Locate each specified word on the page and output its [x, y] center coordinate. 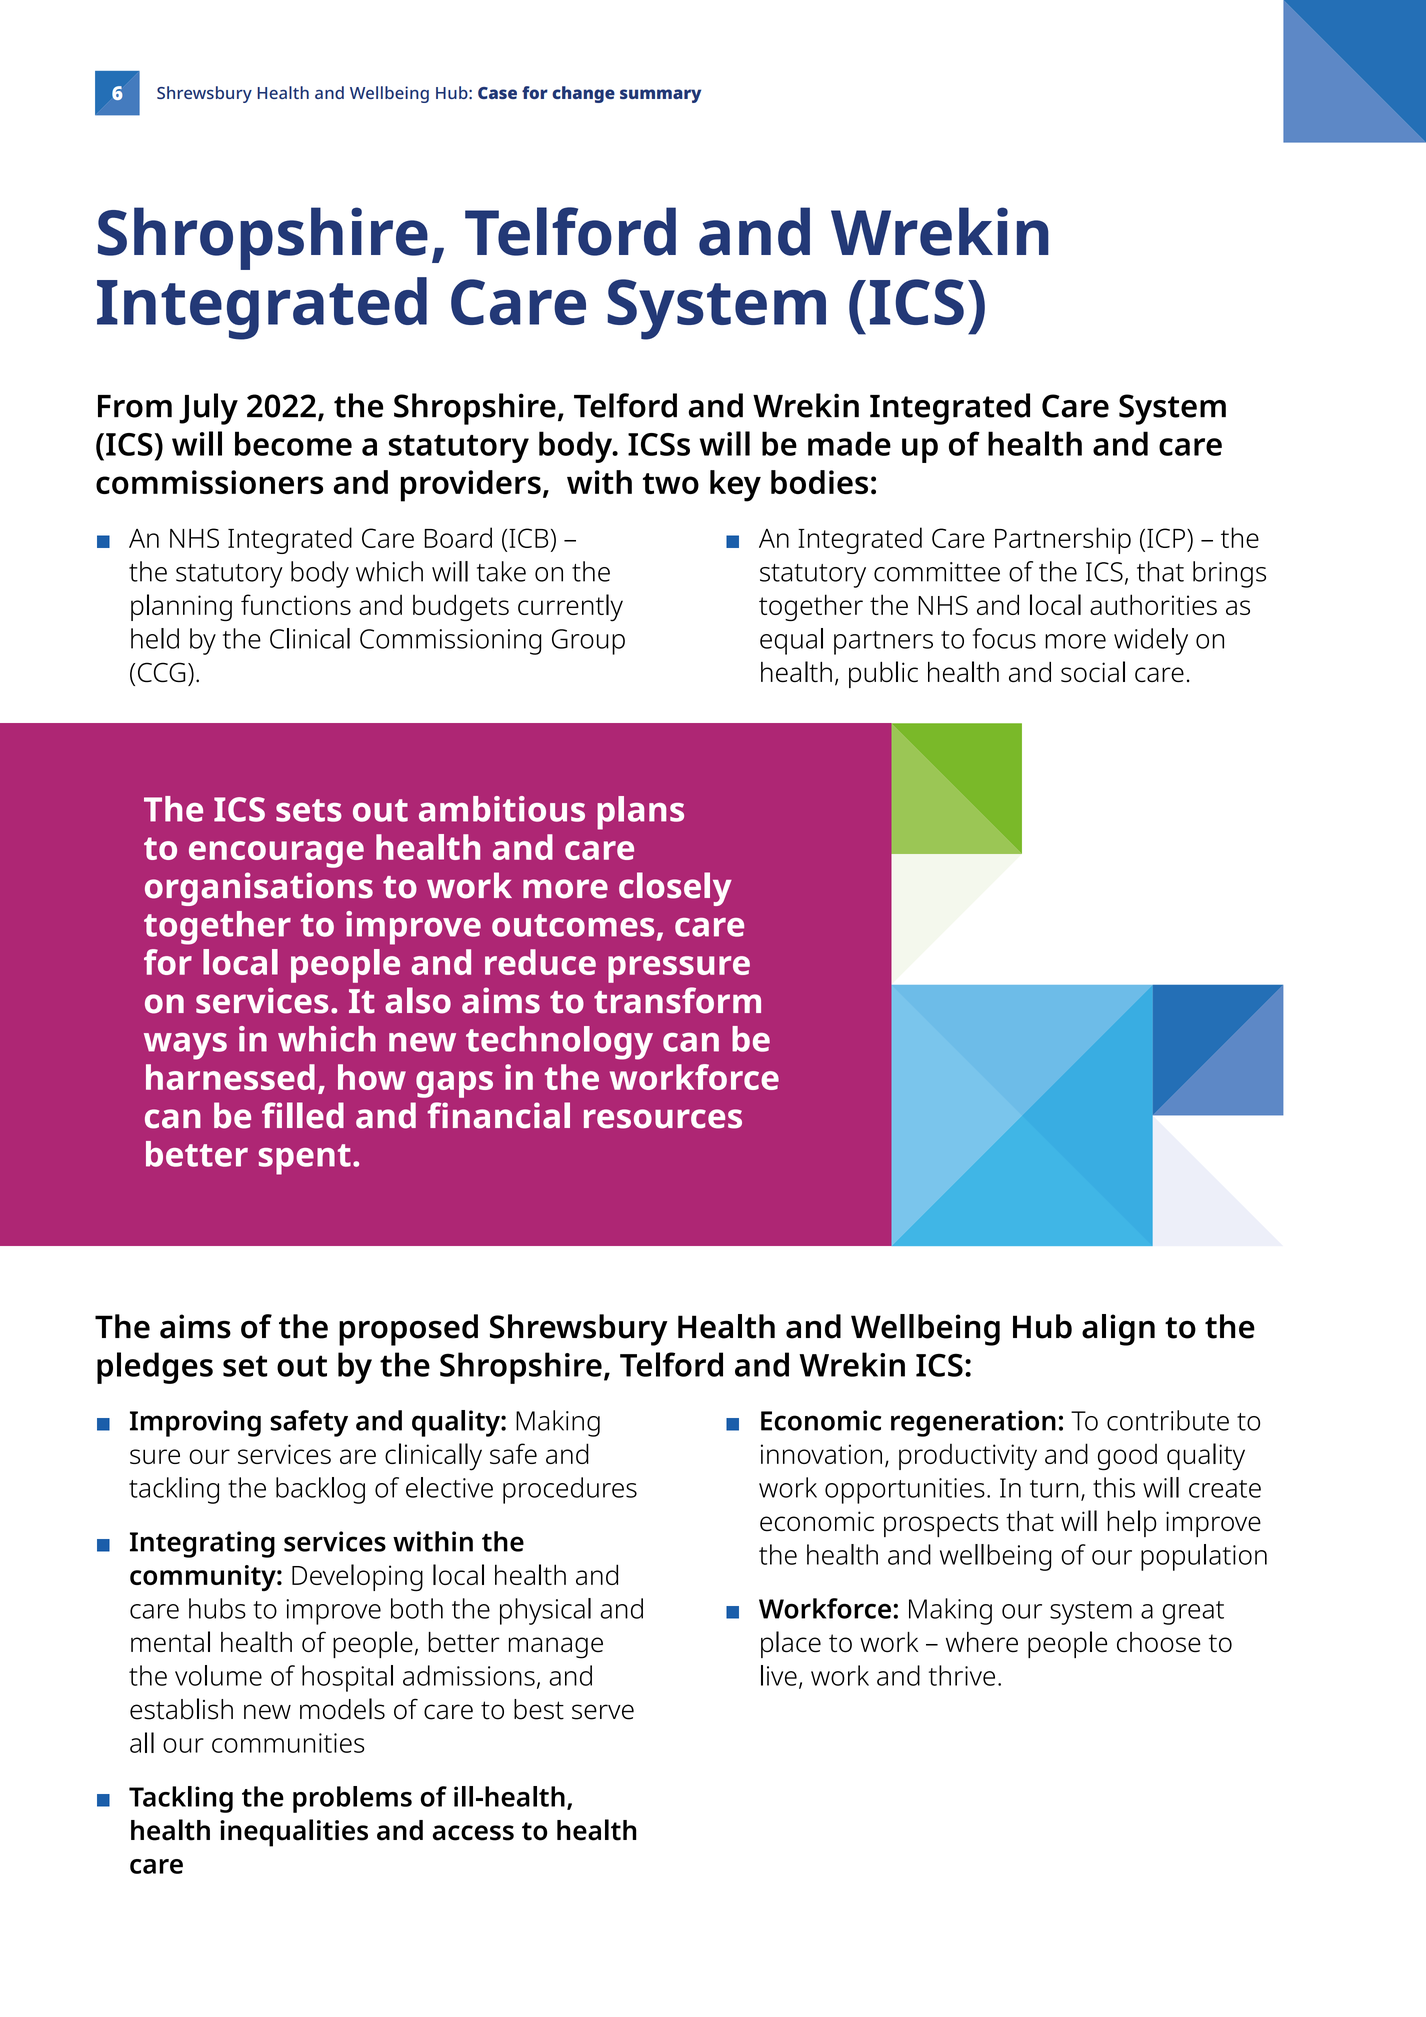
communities [288, 1743]
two [671, 483]
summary [660, 96]
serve [603, 1712]
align [1118, 1330]
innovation [821, 1454]
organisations [259, 889]
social [1093, 672]
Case [497, 93]
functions [296, 604]
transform [677, 1000]
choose [1159, 1642]
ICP [1166, 538]
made [849, 443]
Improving [195, 1423]
